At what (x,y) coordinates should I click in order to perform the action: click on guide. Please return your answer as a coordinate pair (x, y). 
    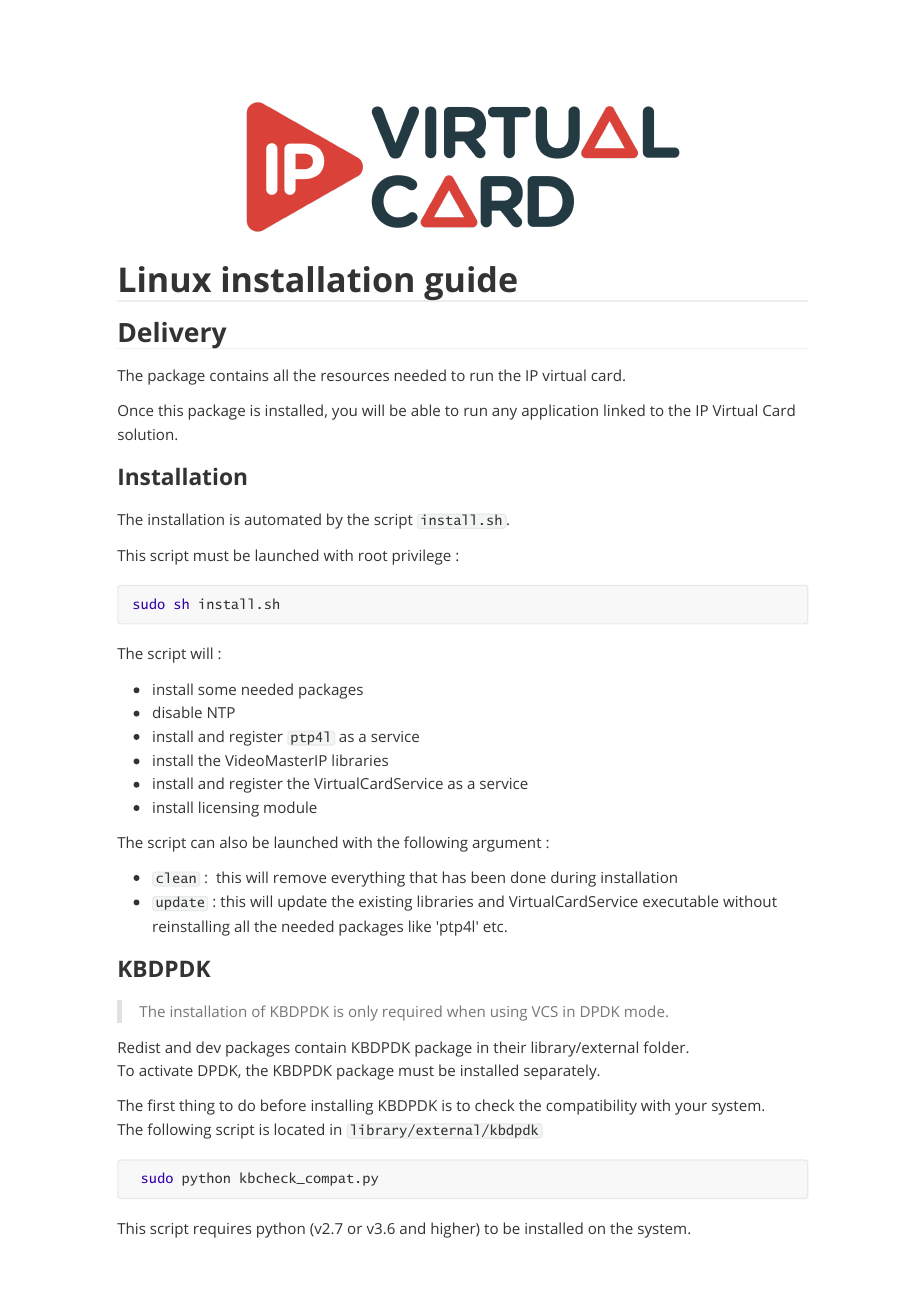
    Looking at the image, I should click on (470, 283).
